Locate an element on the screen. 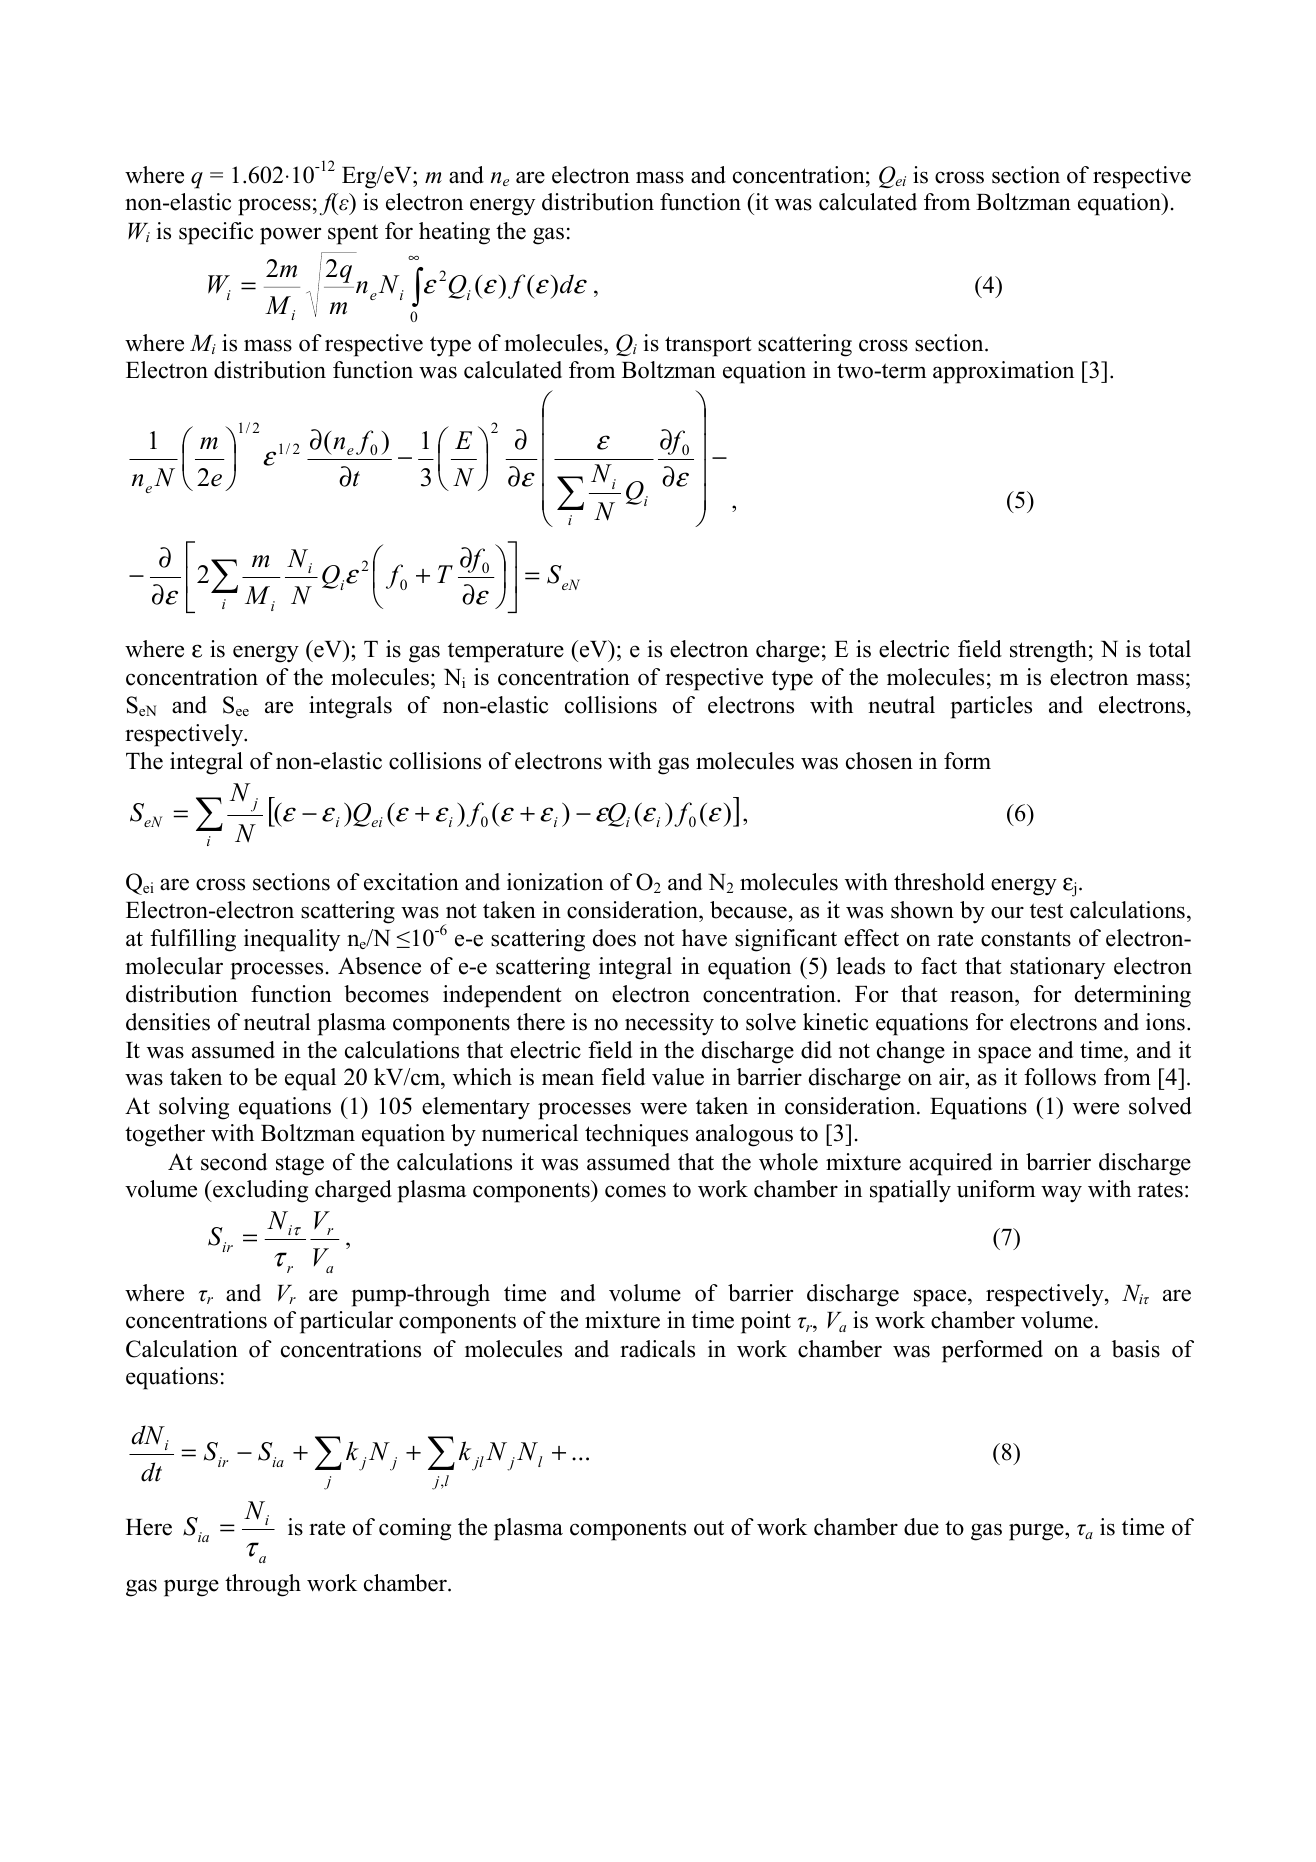  excitation is located at coordinates (411, 882).
